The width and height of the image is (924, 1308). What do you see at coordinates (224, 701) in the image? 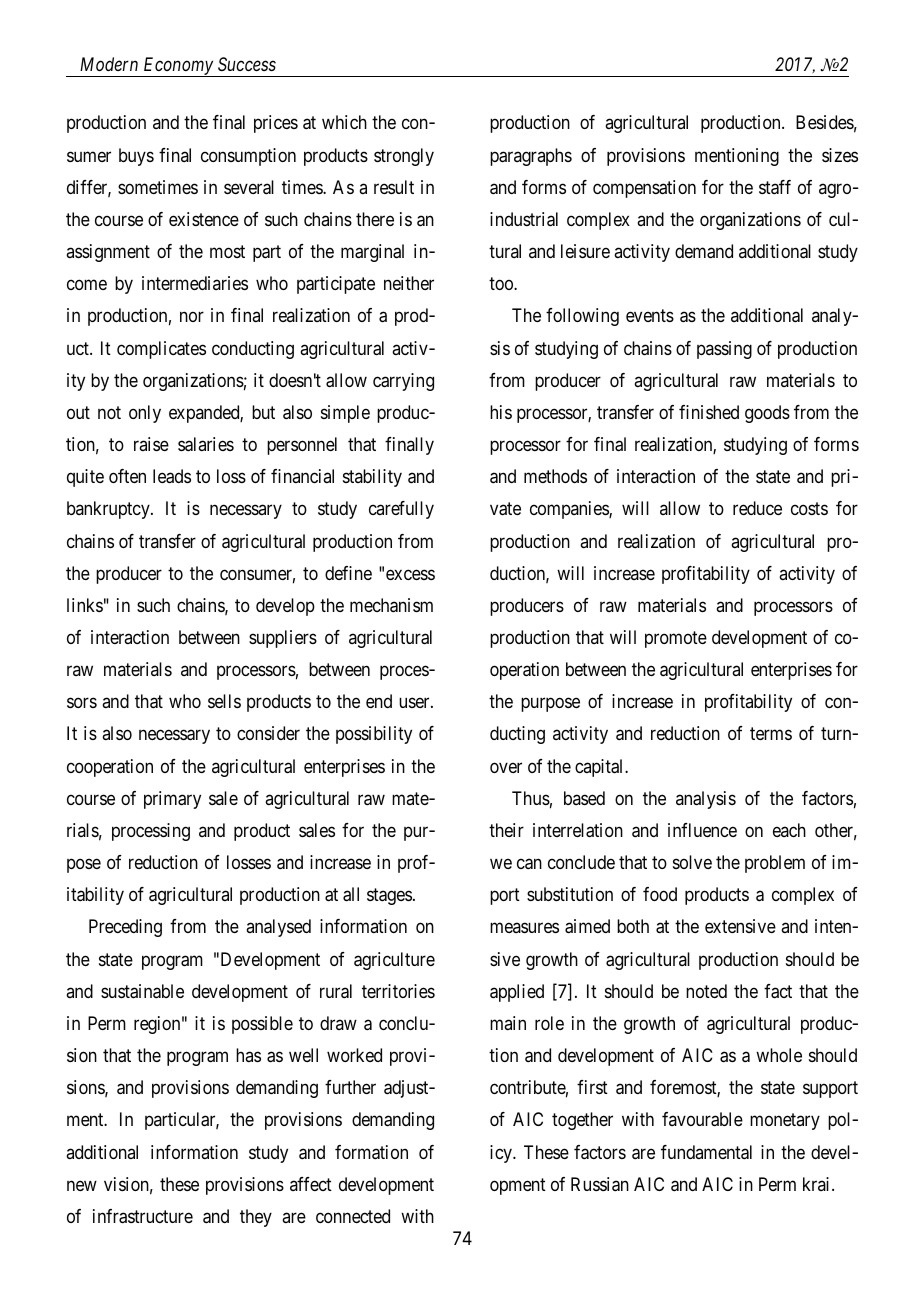
I see `sells` at bounding box center [224, 701].
